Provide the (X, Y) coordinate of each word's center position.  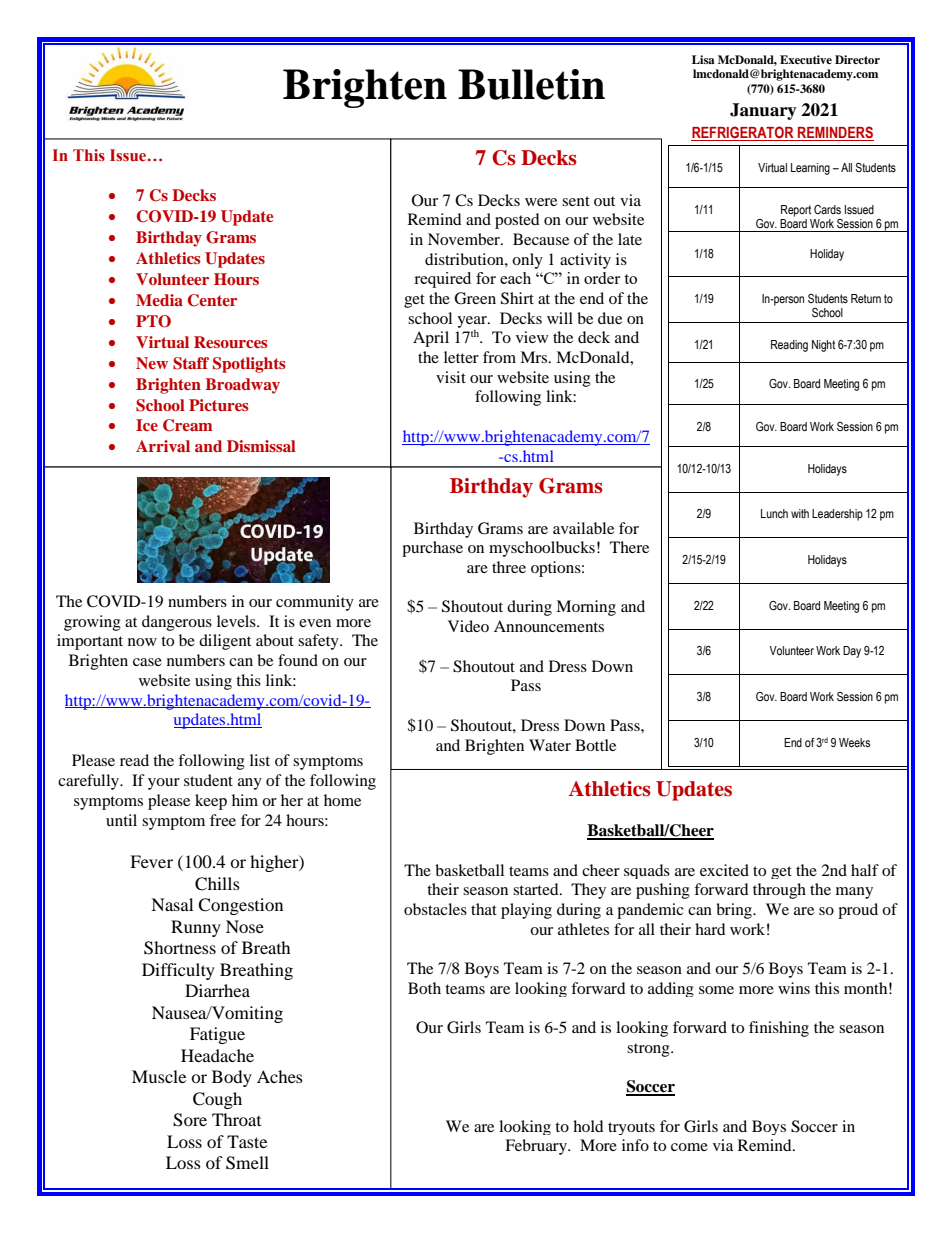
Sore (190, 1120)
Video (468, 626)
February (537, 1147)
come (689, 1147)
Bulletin (531, 84)
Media (159, 300)
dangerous (177, 623)
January (763, 111)
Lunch (774, 513)
